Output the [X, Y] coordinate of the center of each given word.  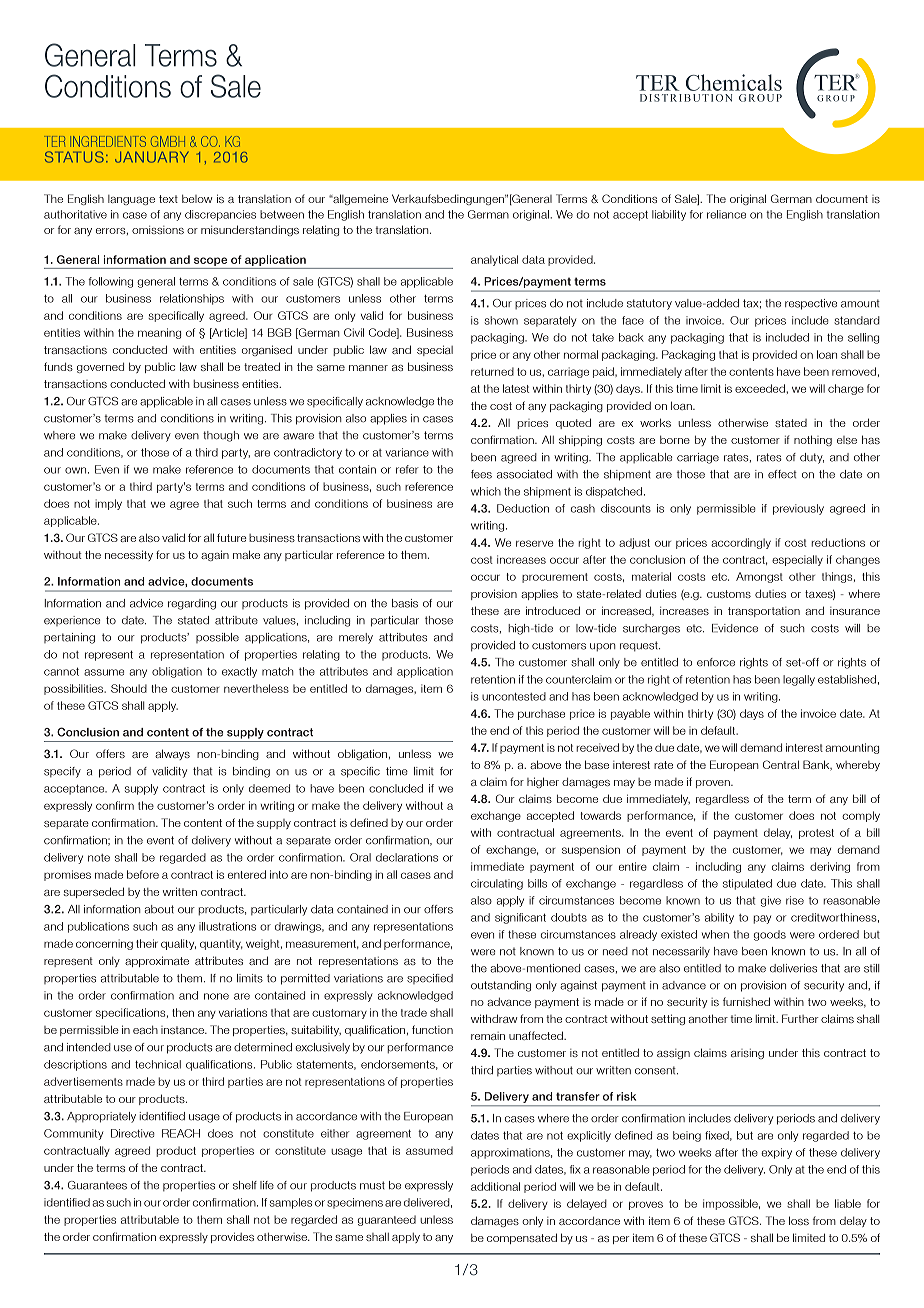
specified [430, 979]
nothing [813, 440]
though [221, 436]
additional [495, 1186]
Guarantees [97, 1185]
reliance [726, 214]
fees [481, 474]
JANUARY [152, 157]
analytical [494, 260]
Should [129, 688]
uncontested [514, 696]
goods [770, 935]
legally [799, 680]
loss [799, 1220]
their [147, 943]
